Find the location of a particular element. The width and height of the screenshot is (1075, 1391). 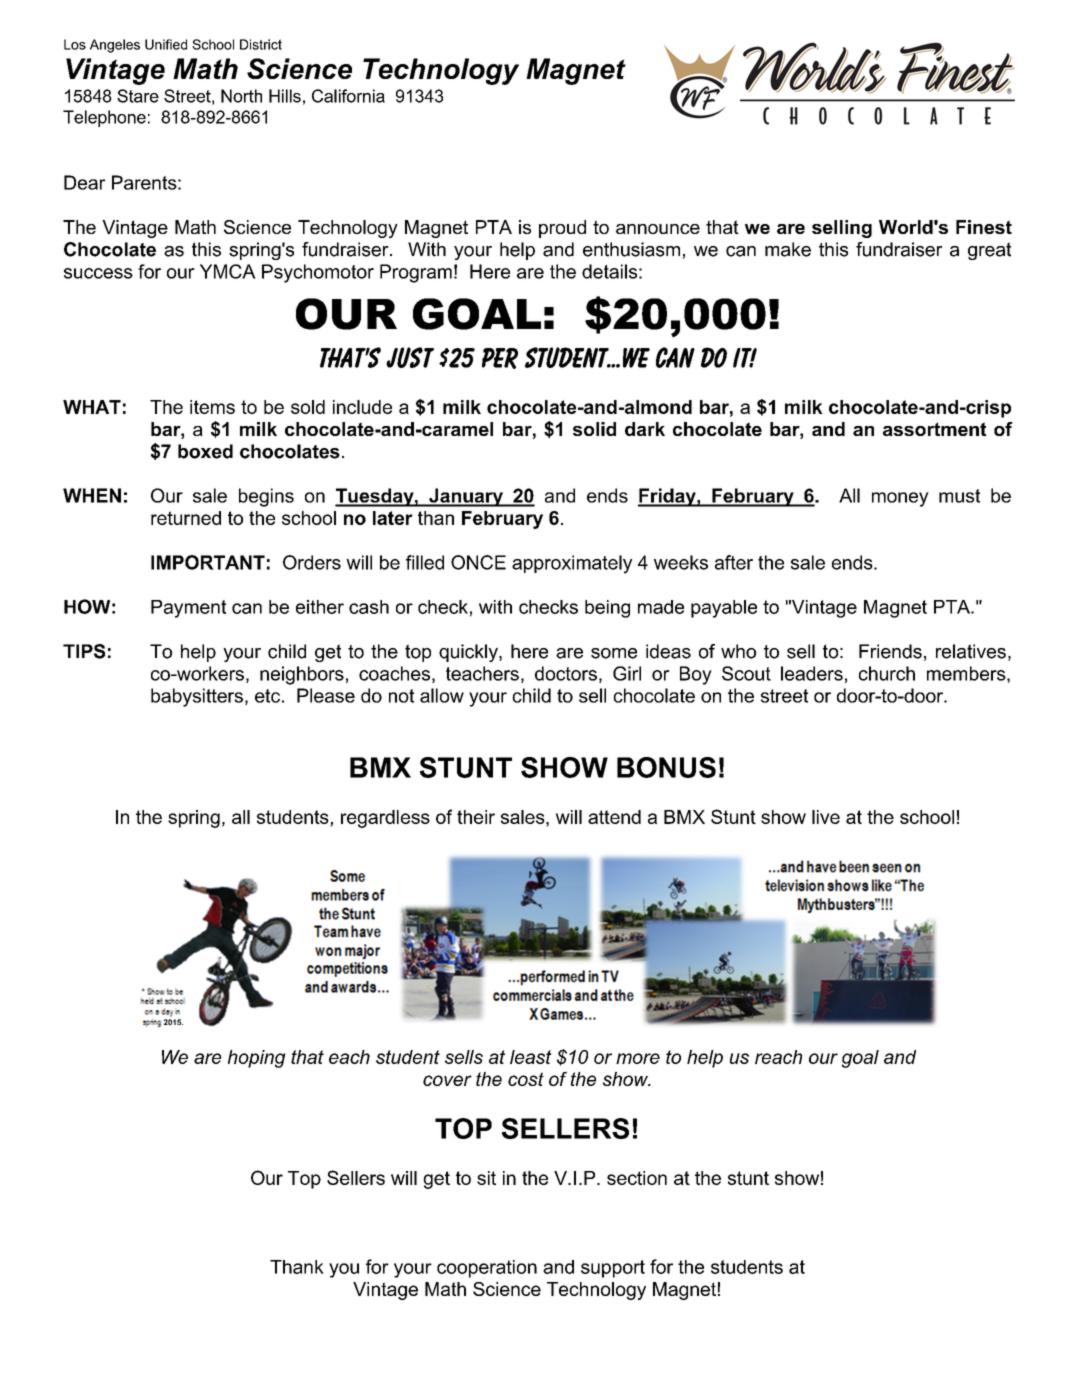

boxed is located at coordinates (205, 451).
